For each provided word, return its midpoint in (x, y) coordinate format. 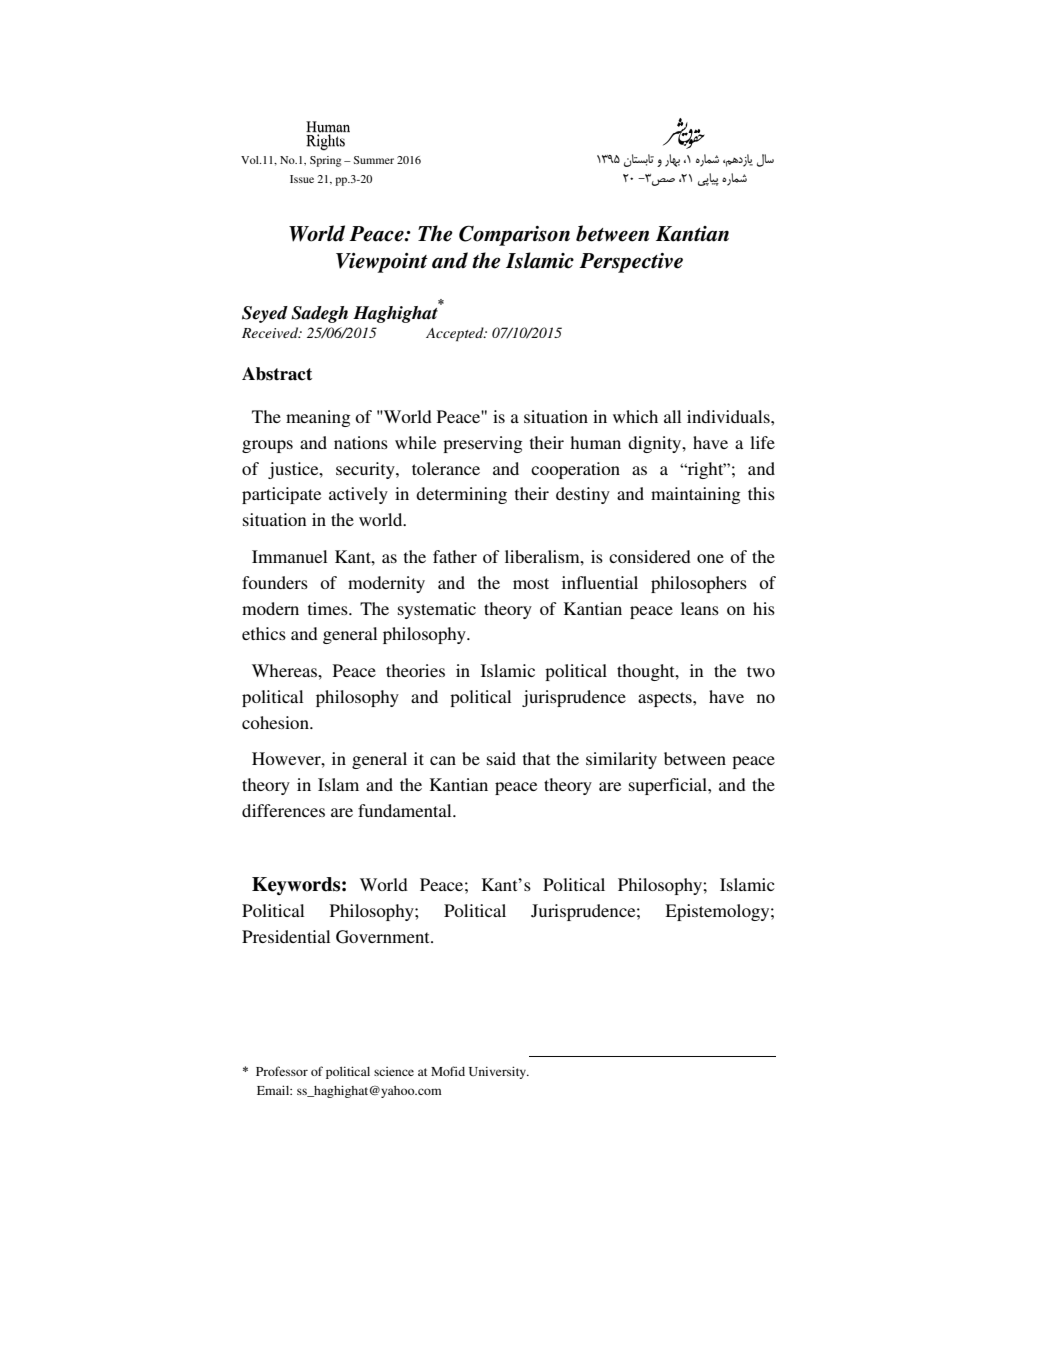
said (501, 758)
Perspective (631, 263)
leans (700, 608)
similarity (621, 760)
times (329, 608)
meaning (318, 418)
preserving (483, 444)
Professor (282, 1071)
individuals (729, 416)
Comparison (514, 235)
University (498, 1072)
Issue (302, 179)
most (531, 583)
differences (283, 810)
